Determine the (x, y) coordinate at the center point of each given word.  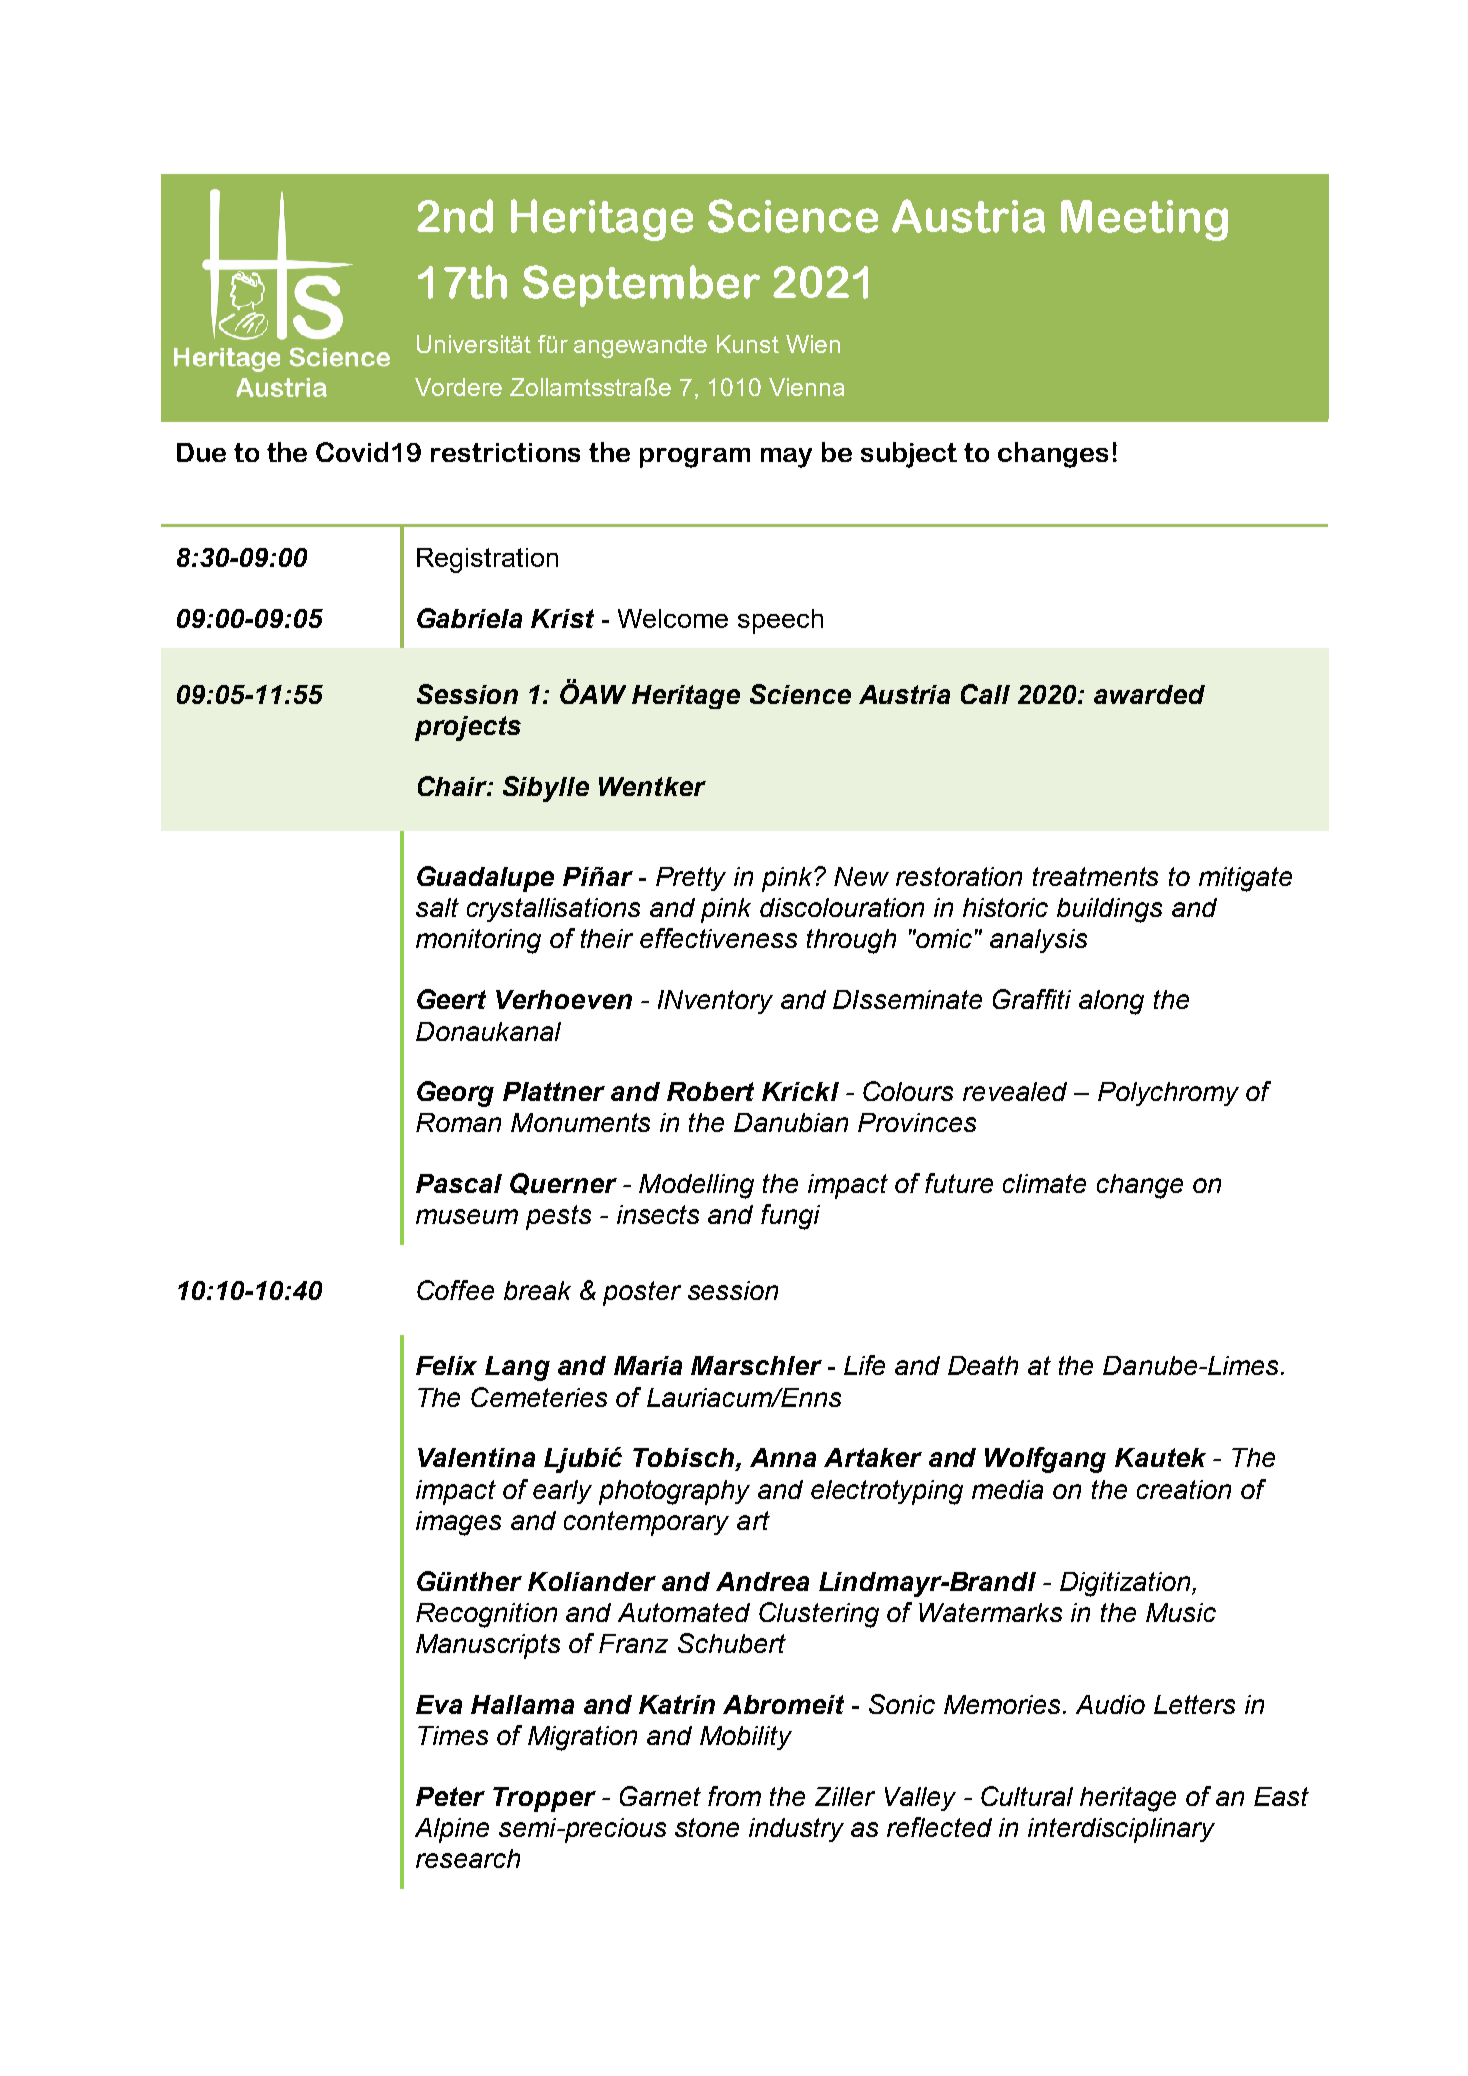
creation (1184, 1489)
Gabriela (469, 618)
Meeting (1144, 220)
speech (780, 621)
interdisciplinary (1121, 1830)
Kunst (748, 344)
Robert (710, 1091)
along (1111, 1002)
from (734, 1796)
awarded (1149, 694)
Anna (783, 1457)
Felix (446, 1365)
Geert (451, 999)
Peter (450, 1796)
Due (201, 452)
